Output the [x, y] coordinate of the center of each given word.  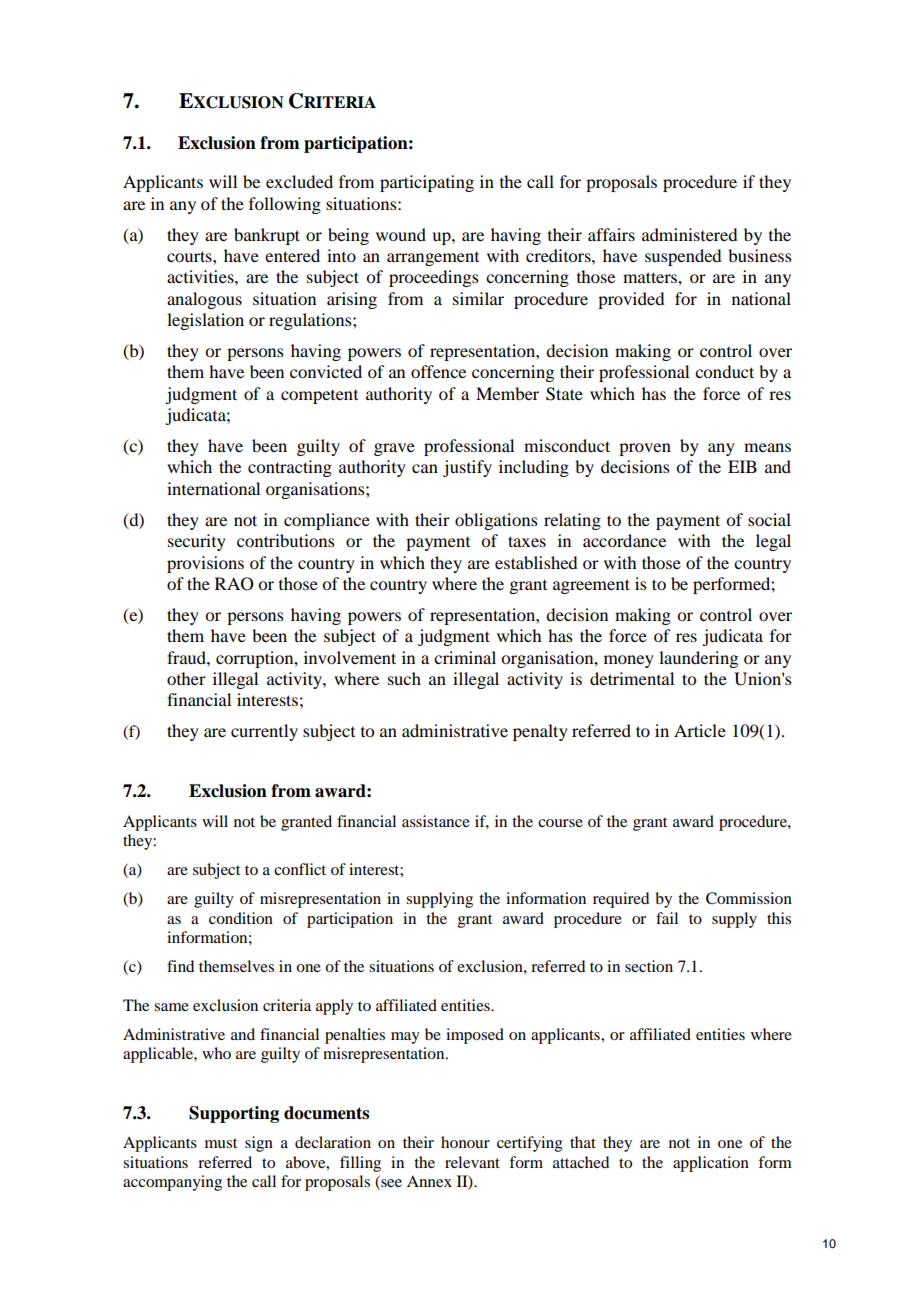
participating [427, 183]
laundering [698, 659]
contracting [290, 468]
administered [689, 234]
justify [467, 468]
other [186, 678]
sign [259, 1144]
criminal [465, 657]
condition [241, 918]
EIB [742, 466]
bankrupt [267, 236]
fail [667, 918]
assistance [436, 821]
